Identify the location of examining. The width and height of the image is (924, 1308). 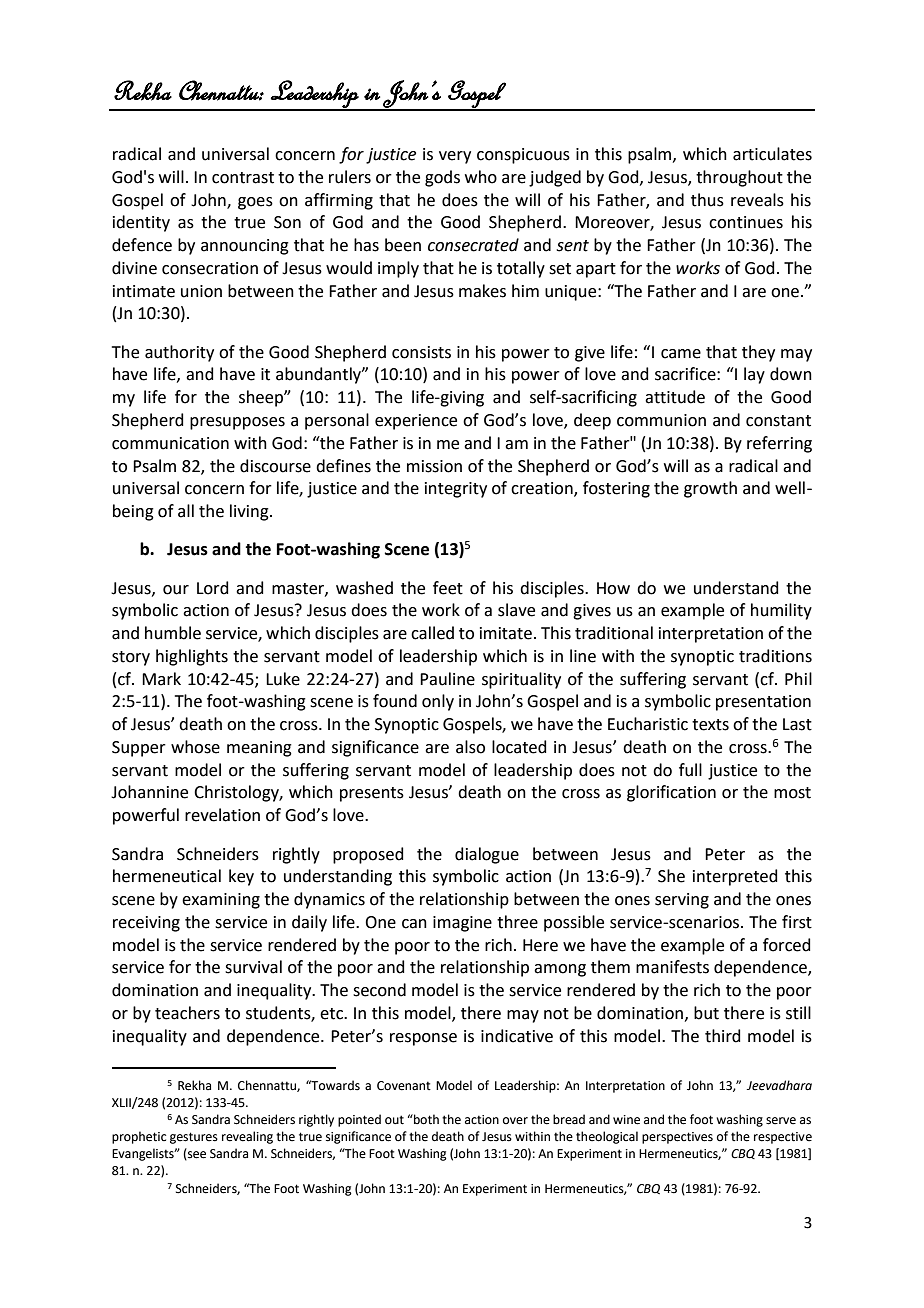
(221, 901).
